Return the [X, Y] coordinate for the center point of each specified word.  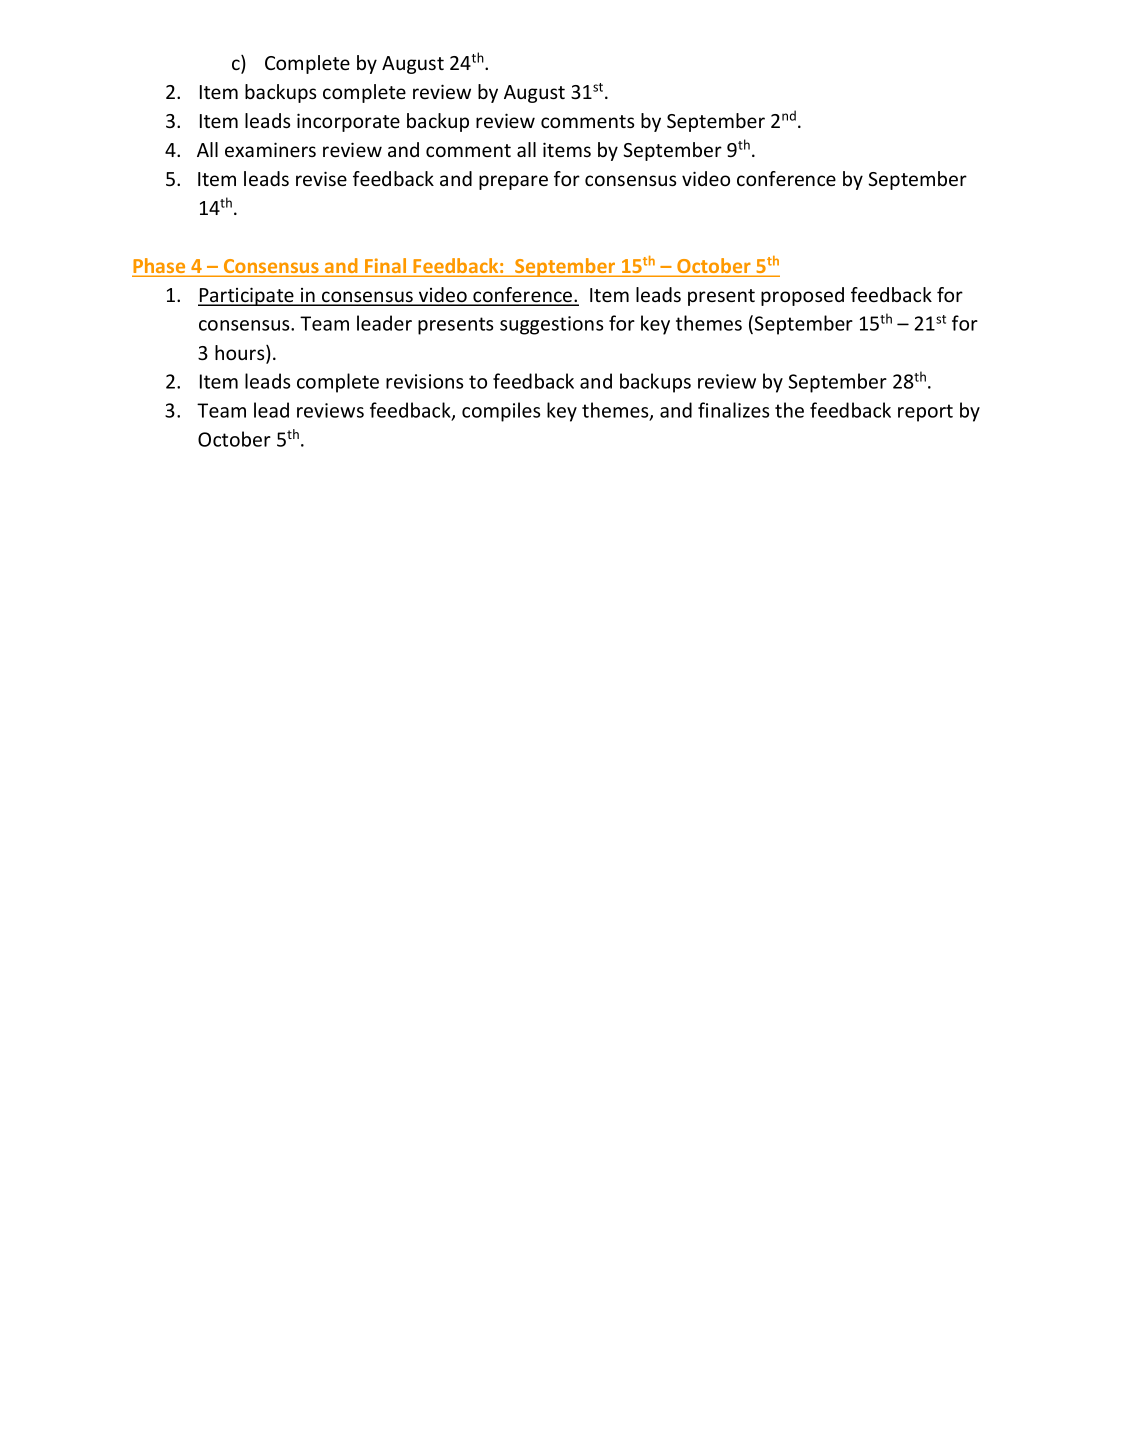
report [925, 413]
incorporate [348, 122]
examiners [270, 149]
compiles [501, 412]
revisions [424, 381]
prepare [513, 182]
